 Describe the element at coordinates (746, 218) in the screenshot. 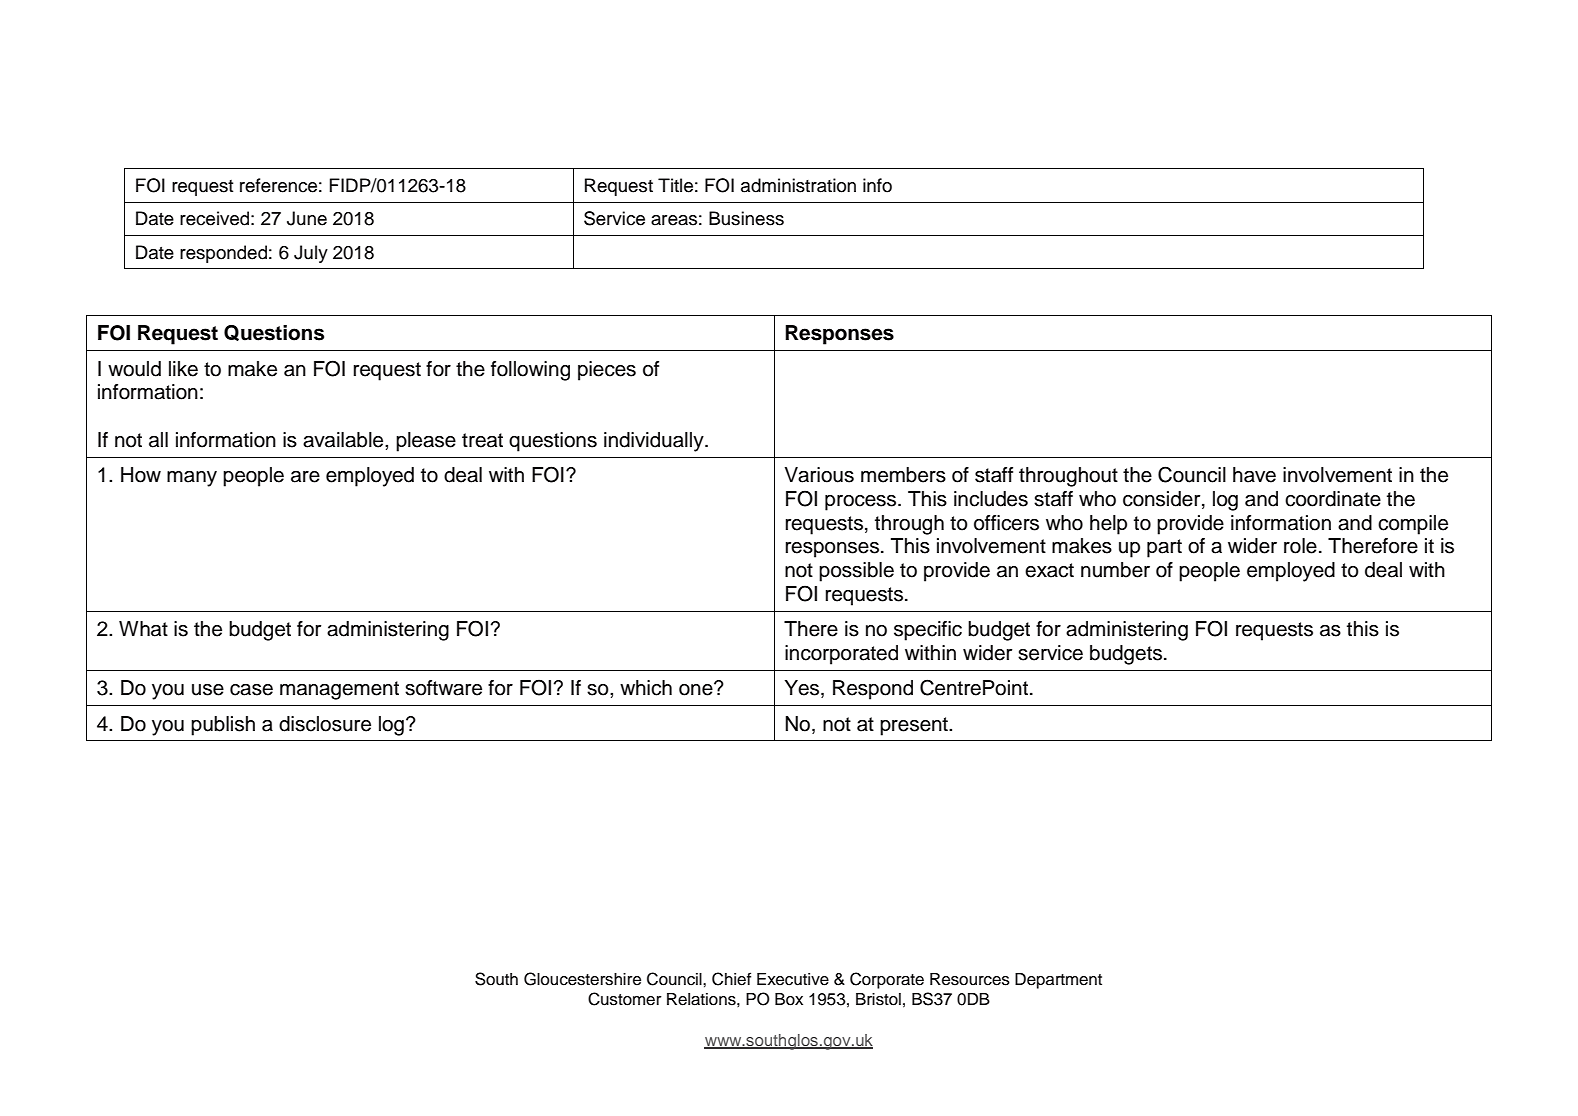

I see `Business` at that location.
